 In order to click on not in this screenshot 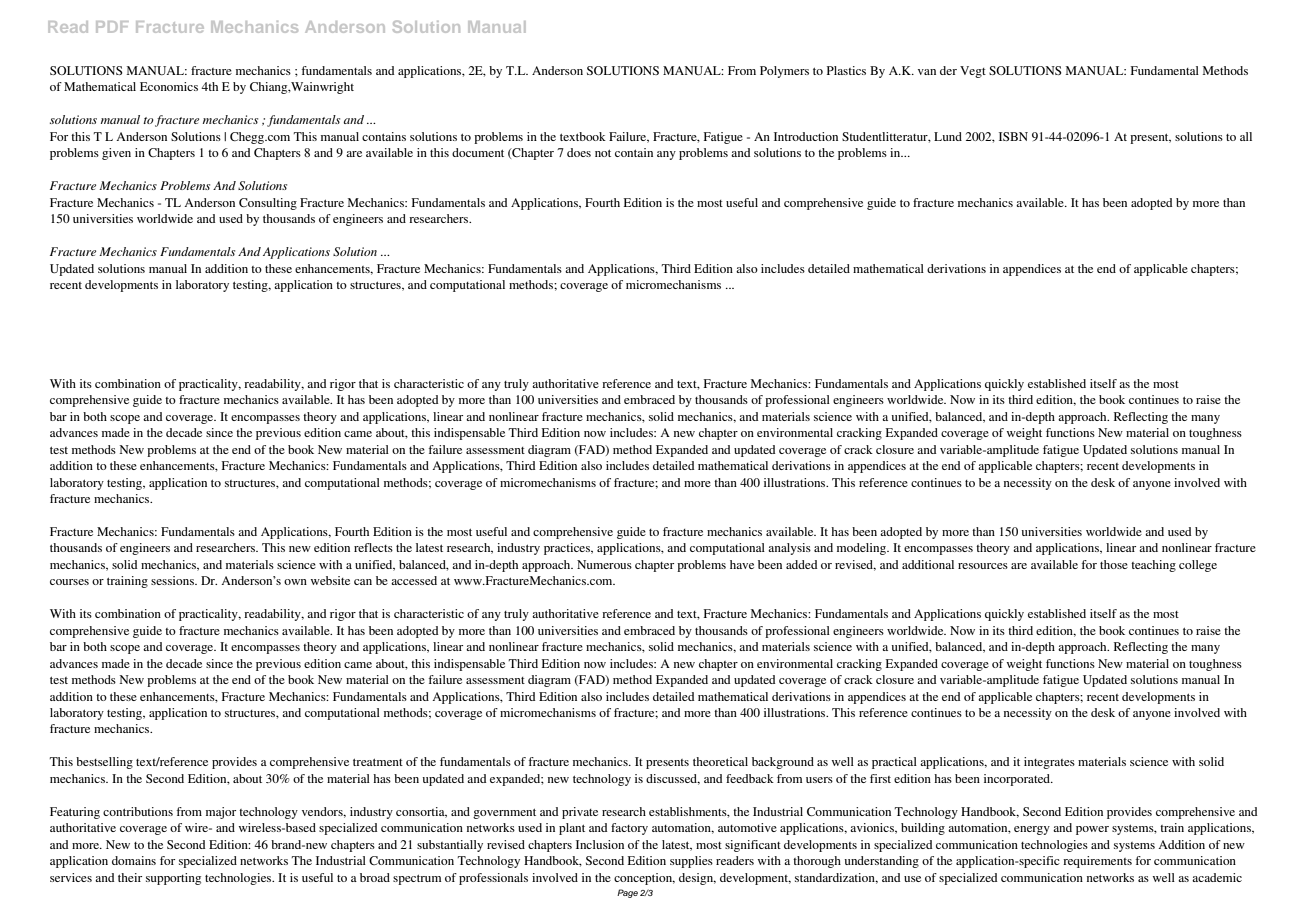, I will do `click(603, 153)`.
